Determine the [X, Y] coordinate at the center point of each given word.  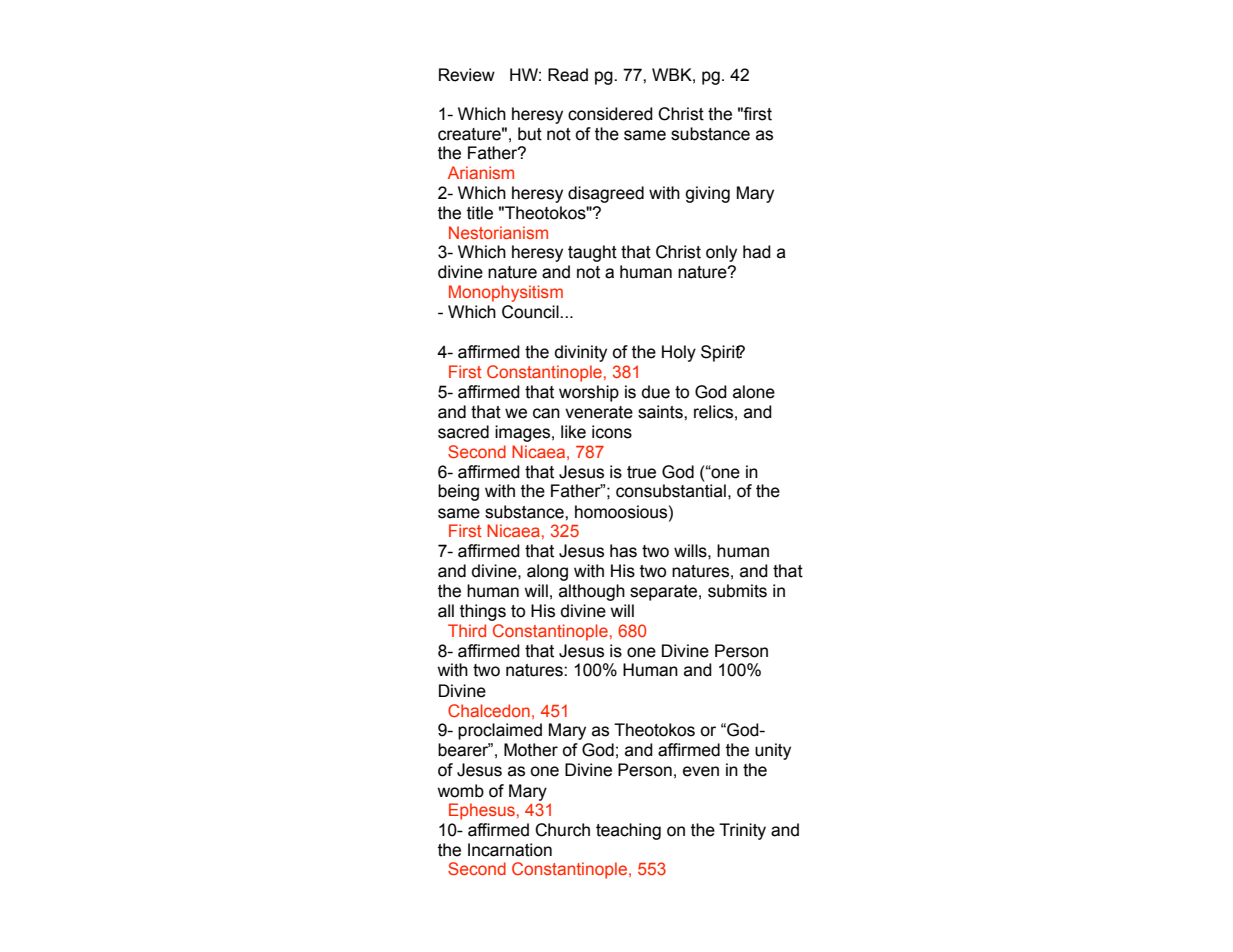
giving [707, 194]
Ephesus [482, 811]
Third [467, 630]
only [721, 253]
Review [467, 75]
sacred [463, 432]
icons [612, 432]
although [592, 592]
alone [754, 392]
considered [610, 114]
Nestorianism [498, 232]
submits [737, 591]
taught [592, 253]
